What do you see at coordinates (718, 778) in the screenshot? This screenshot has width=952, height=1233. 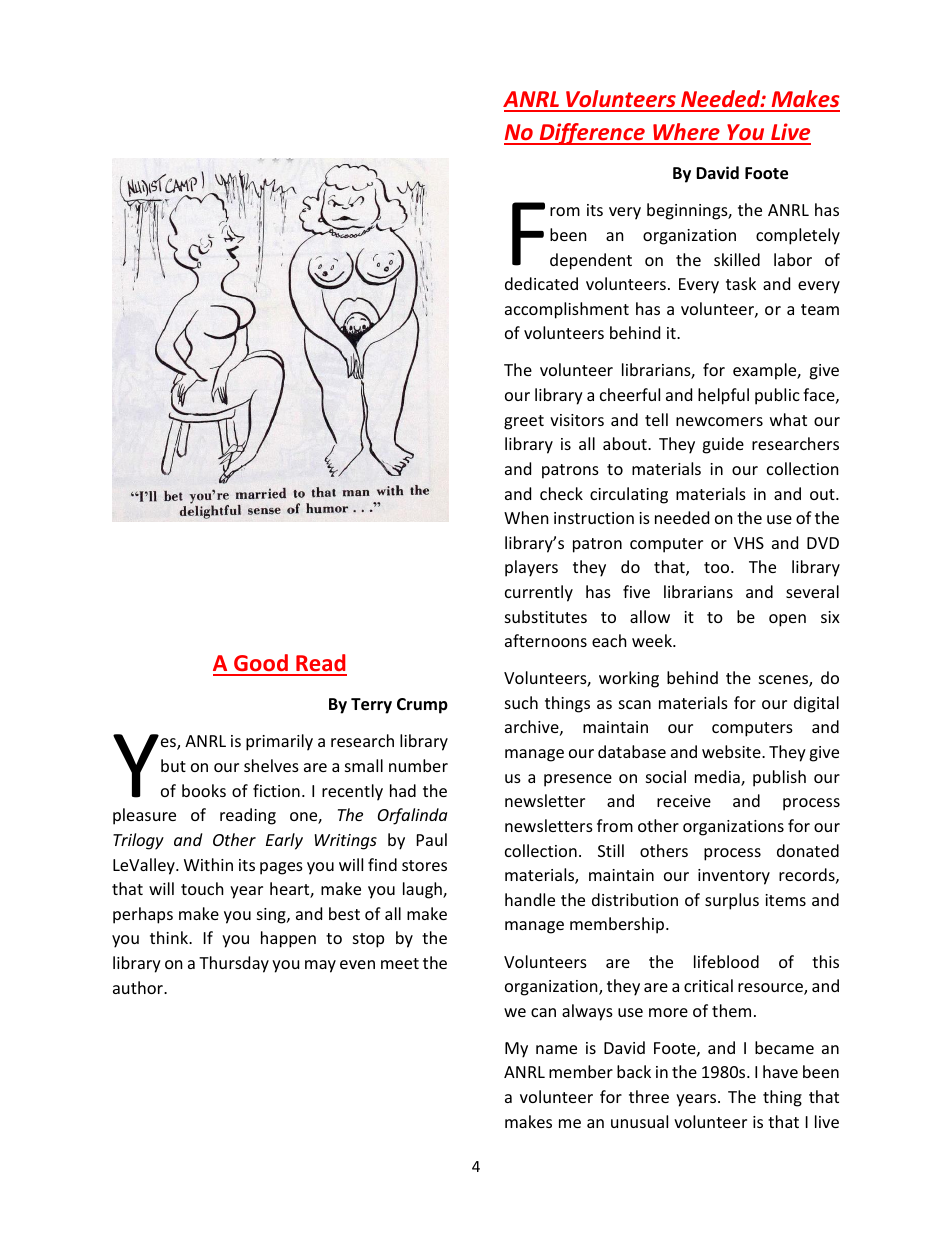 I see `media` at bounding box center [718, 778].
